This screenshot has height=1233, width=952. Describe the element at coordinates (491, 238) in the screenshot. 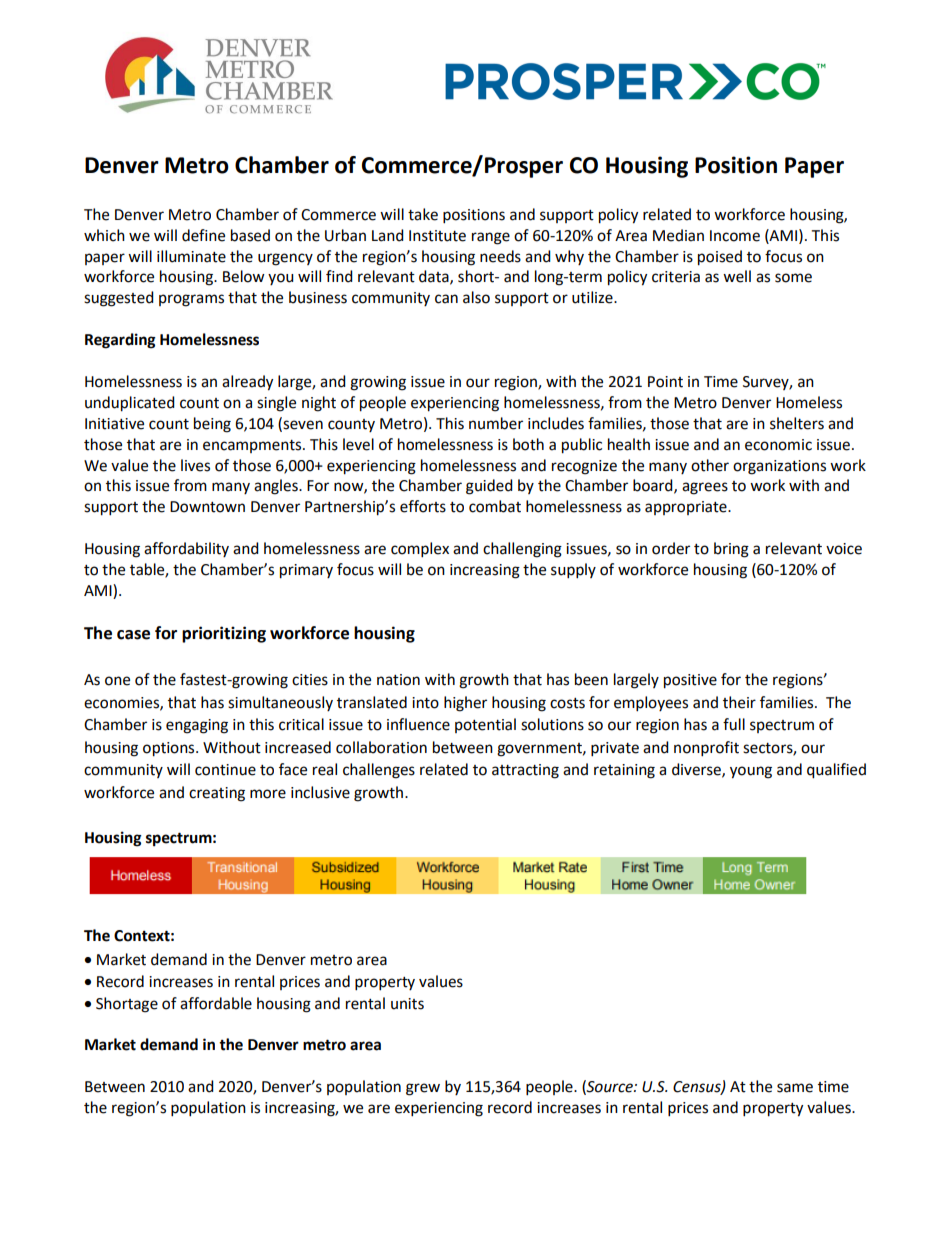

I see `range` at that location.
